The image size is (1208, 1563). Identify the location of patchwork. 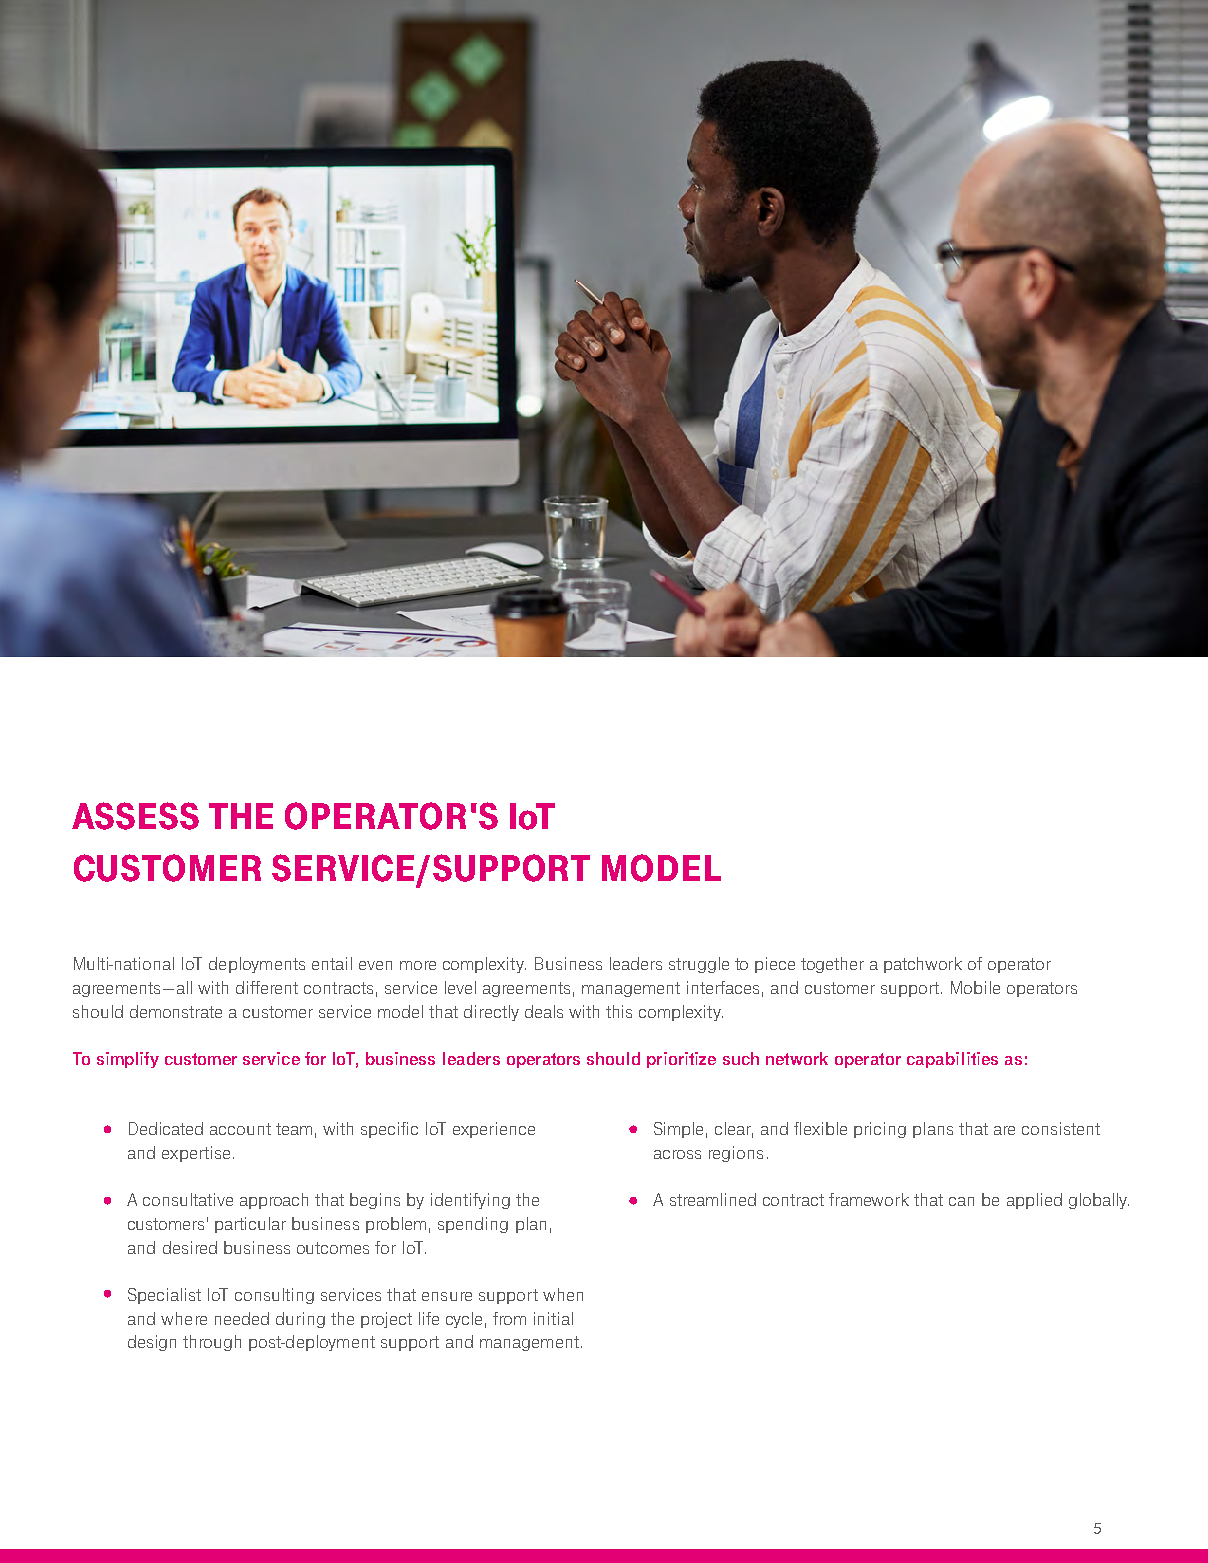
(923, 965).
